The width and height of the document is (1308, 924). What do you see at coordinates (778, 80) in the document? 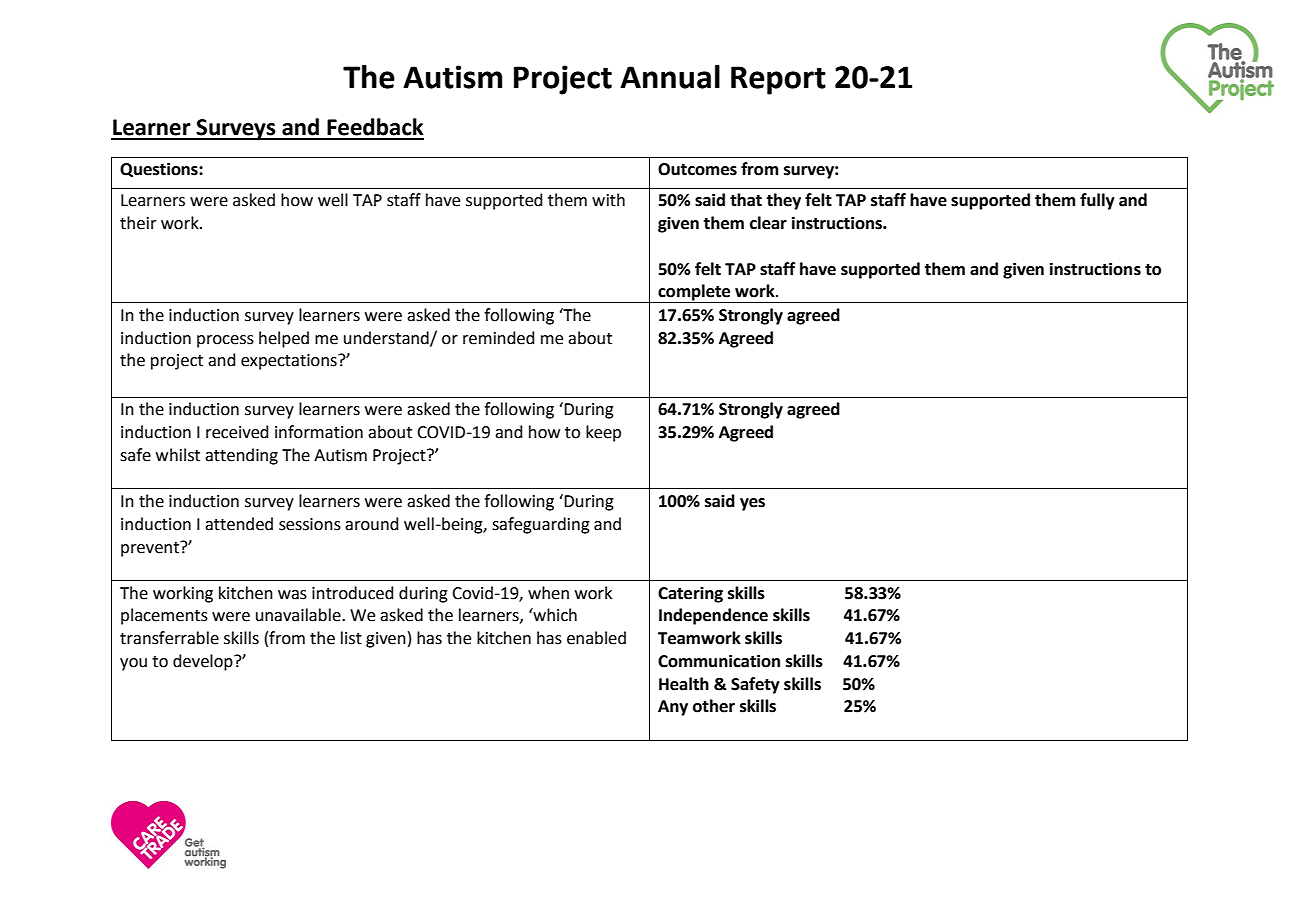
I see `Report` at bounding box center [778, 80].
